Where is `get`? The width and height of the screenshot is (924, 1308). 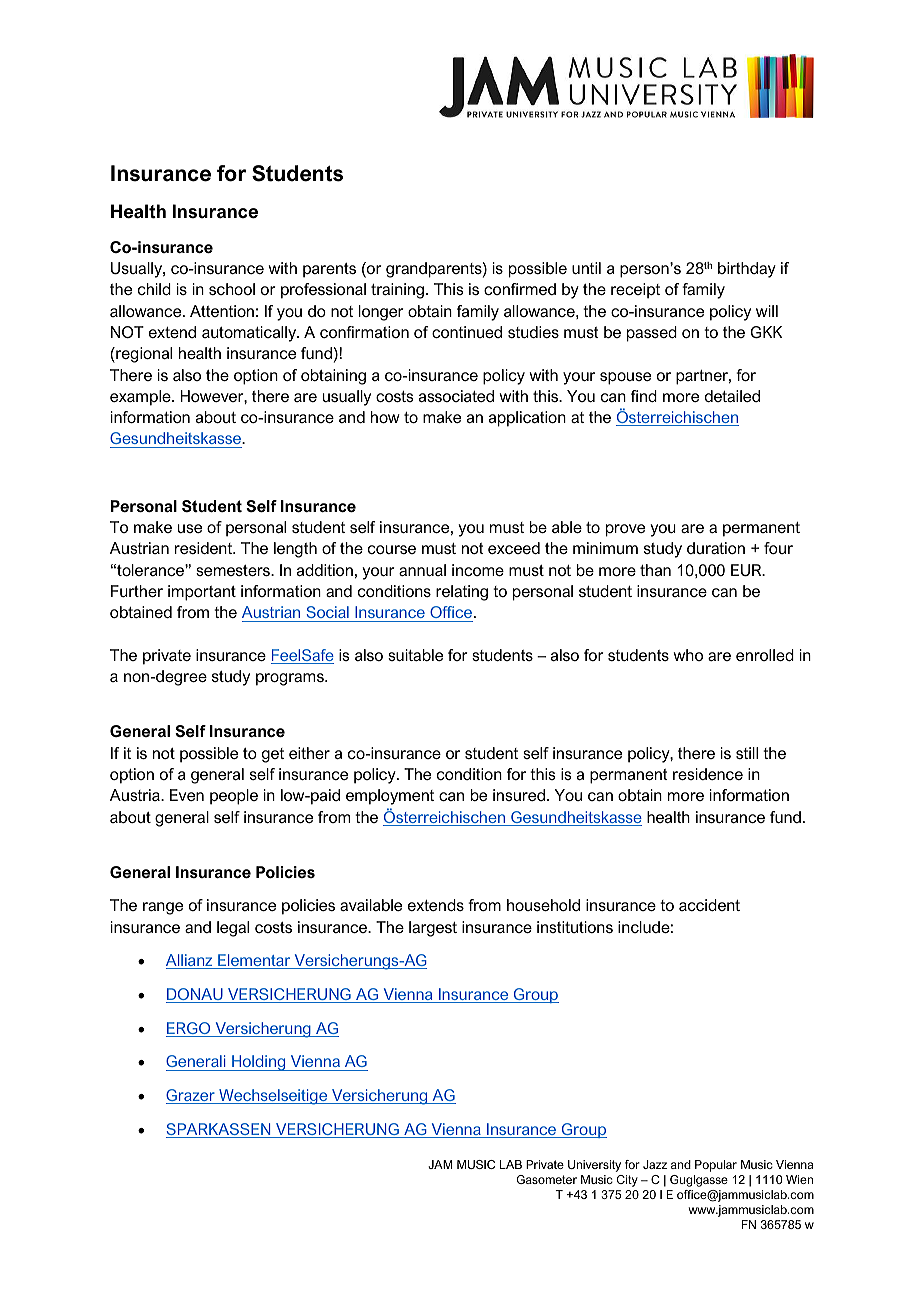
get is located at coordinates (273, 755).
